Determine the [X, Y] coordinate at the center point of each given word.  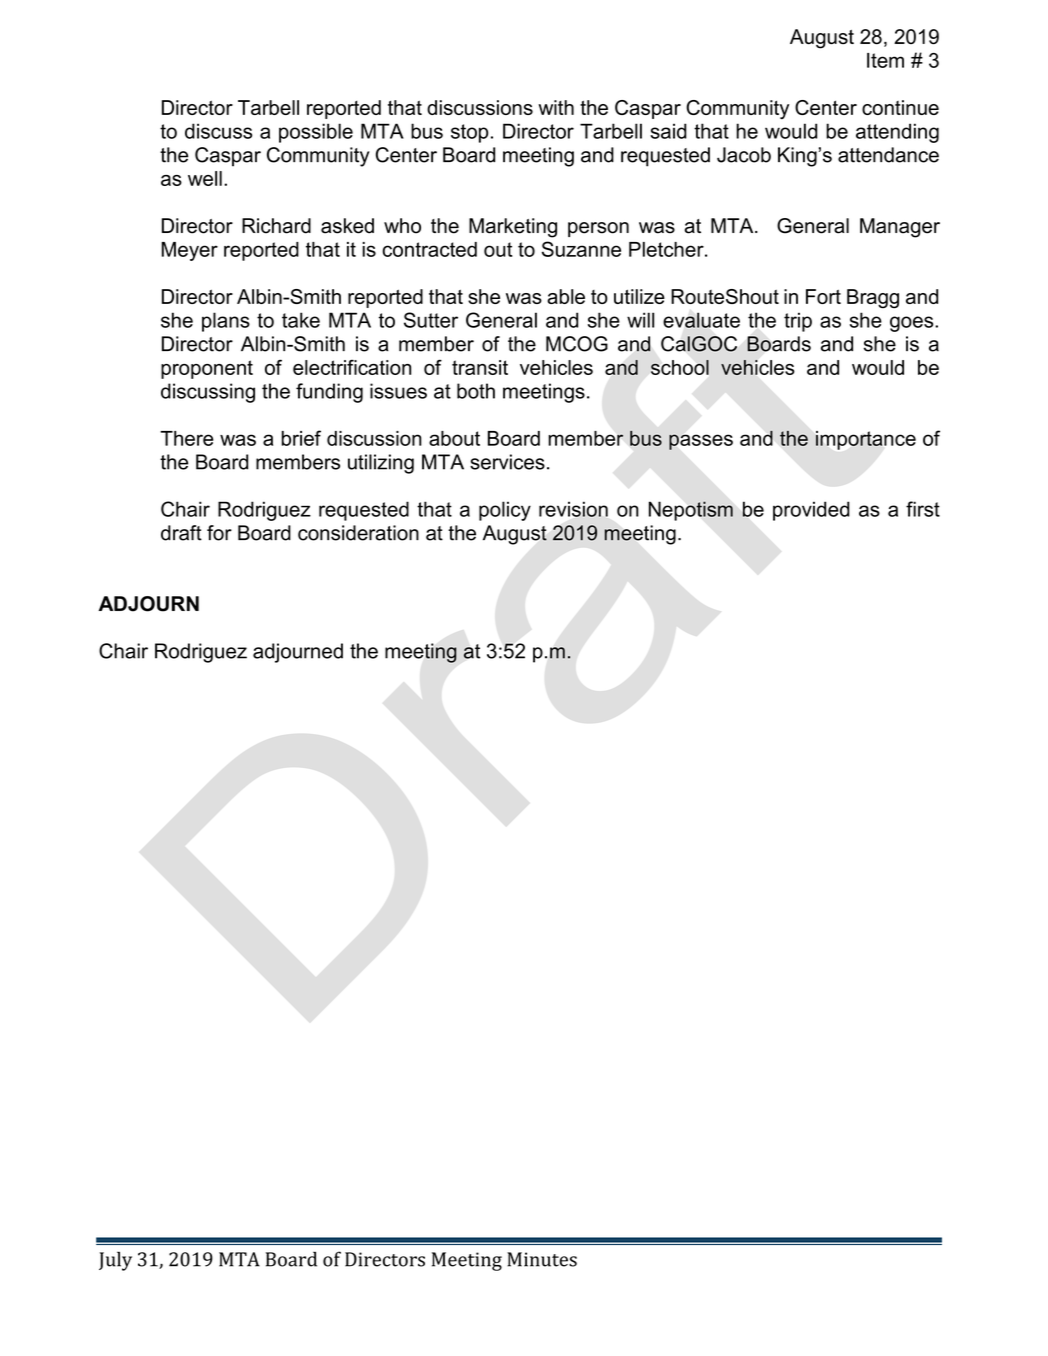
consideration [358, 533]
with [556, 107]
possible [316, 133]
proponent [207, 369]
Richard [276, 226]
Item [885, 60]
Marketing [513, 228]
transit [480, 367]
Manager [900, 228]
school [680, 367]
